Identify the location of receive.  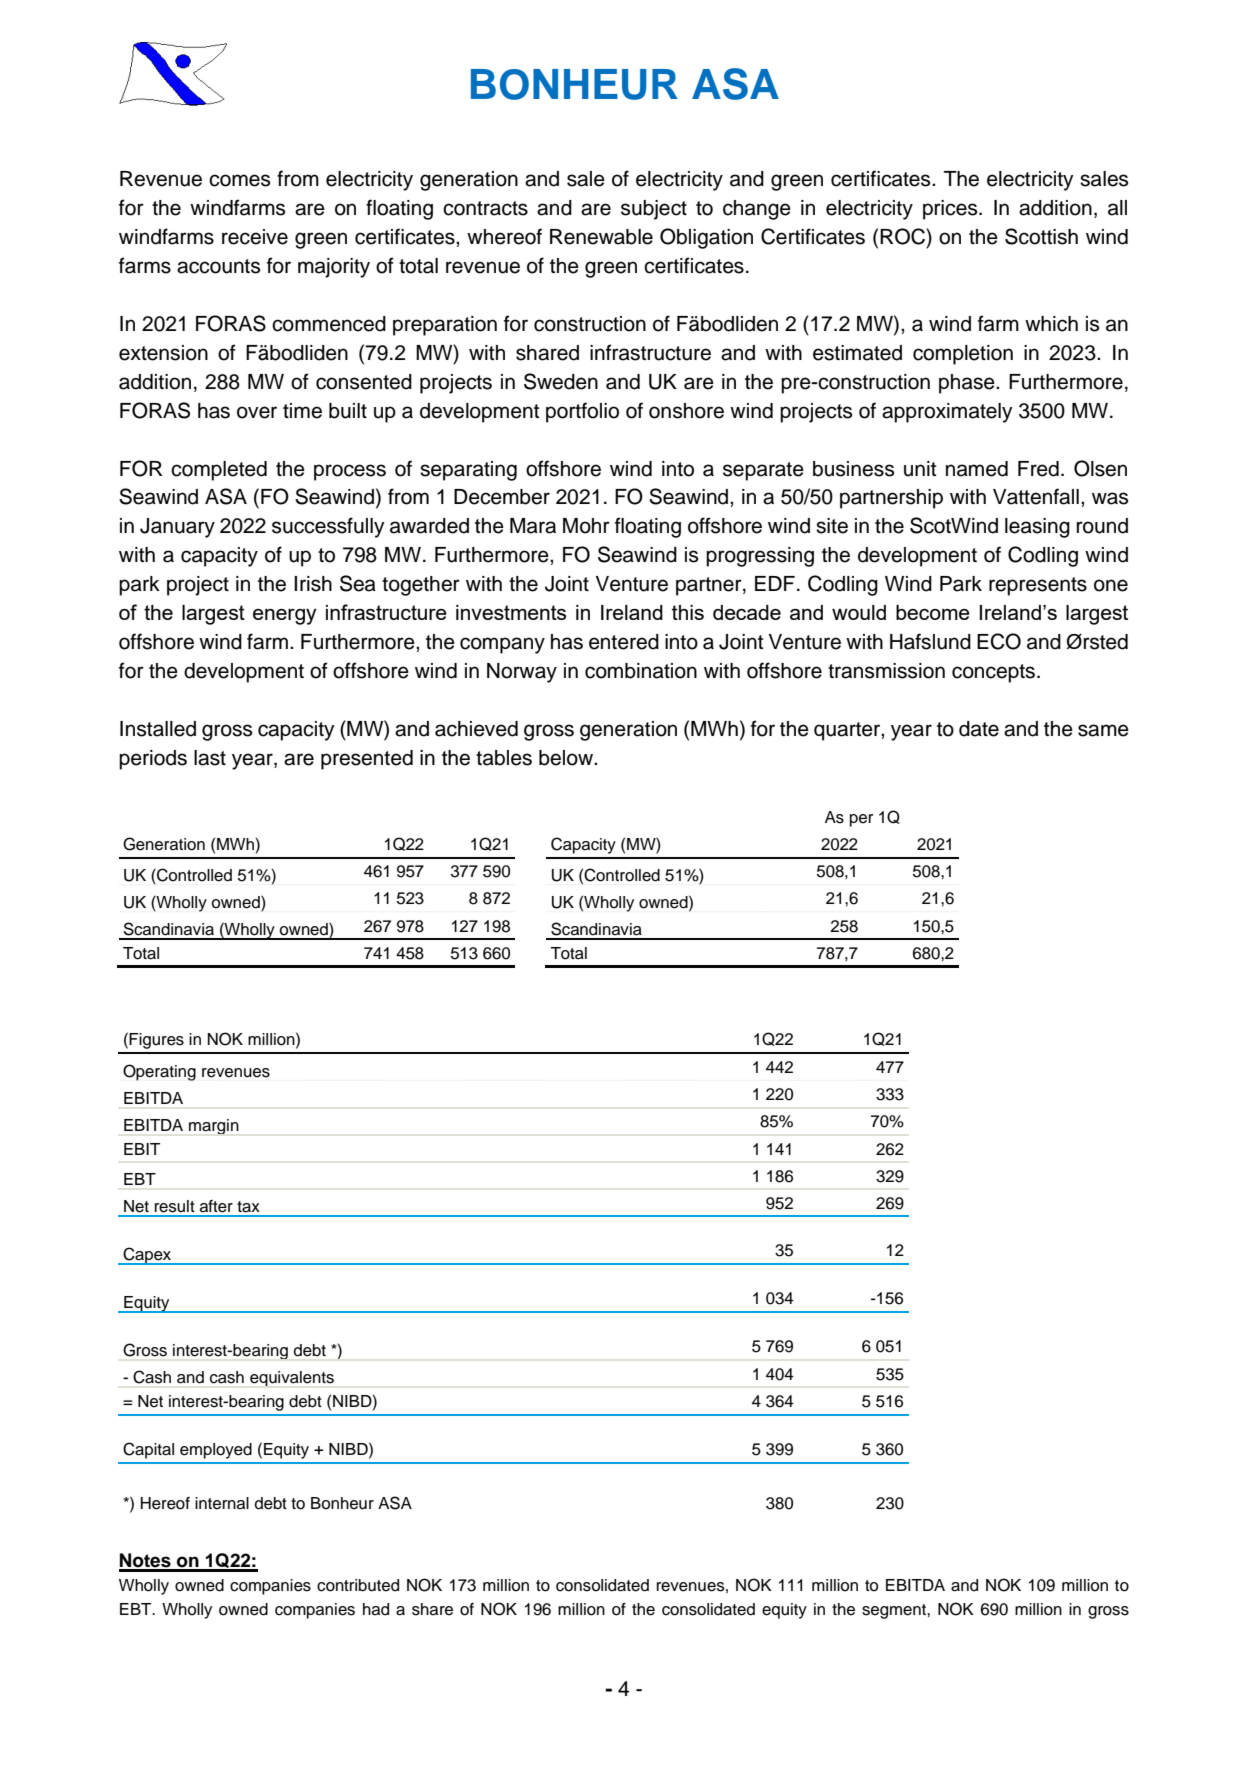
(255, 237).
